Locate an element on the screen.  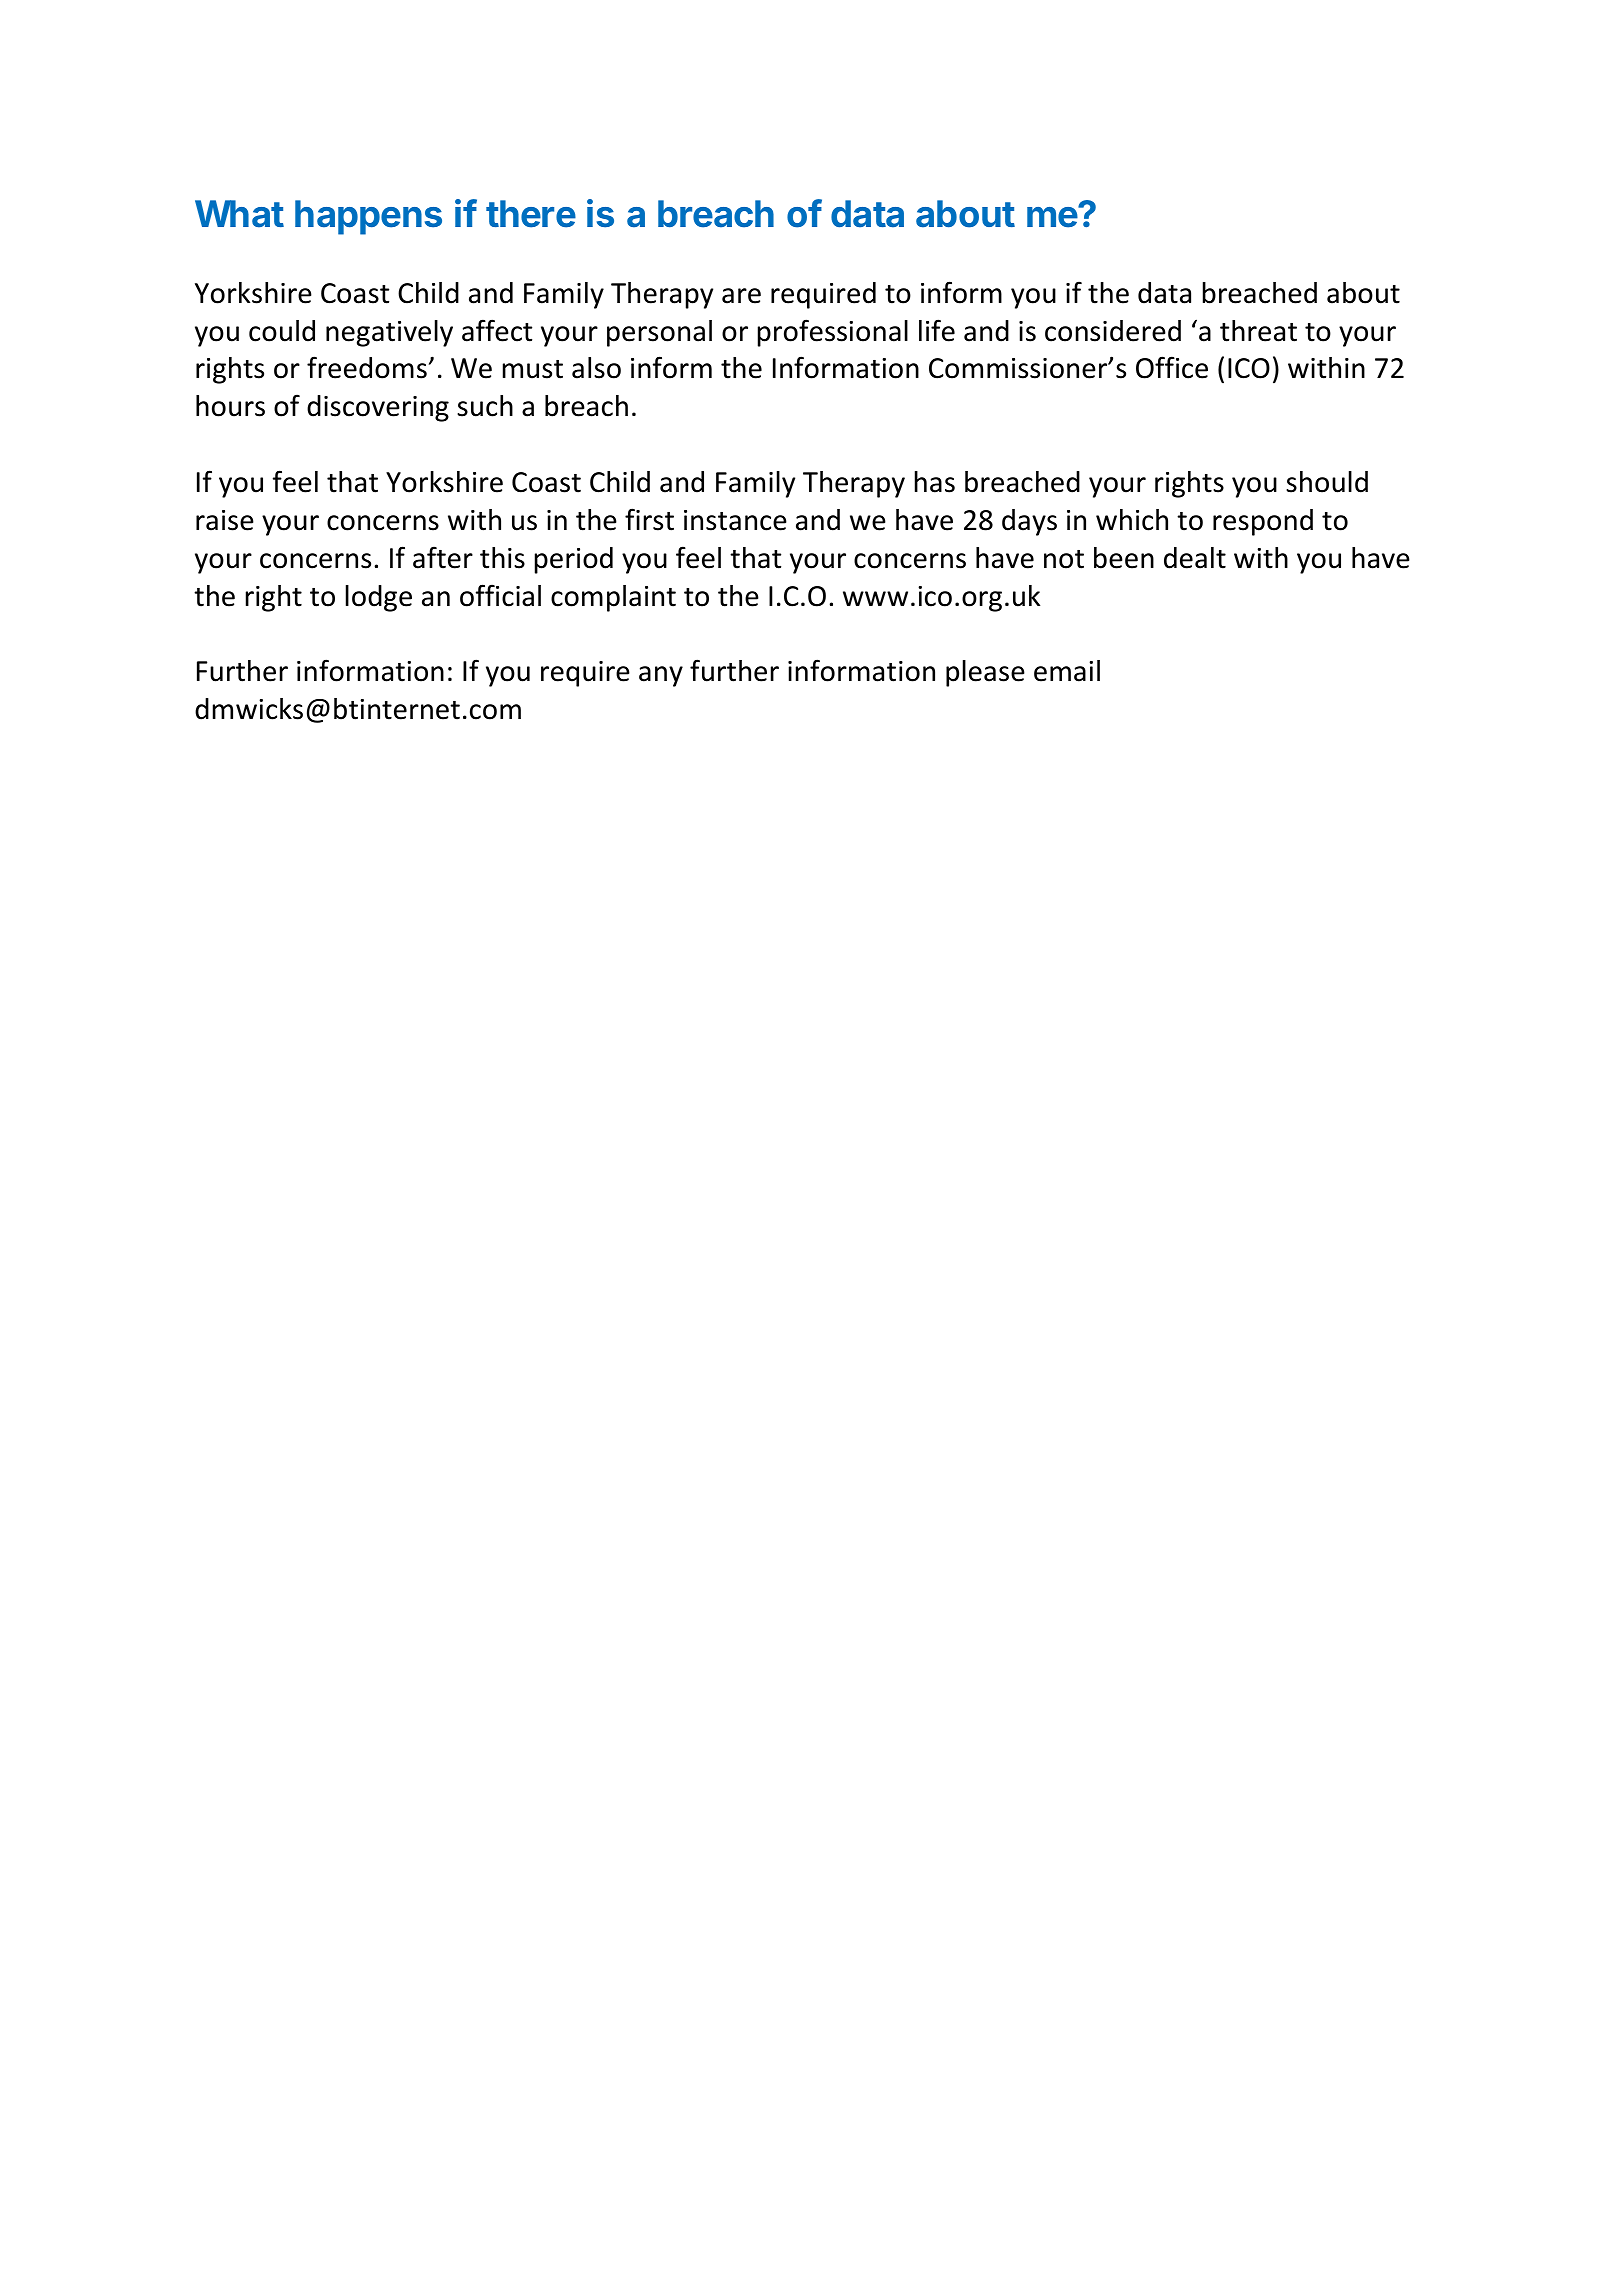
considered is located at coordinates (1113, 331).
